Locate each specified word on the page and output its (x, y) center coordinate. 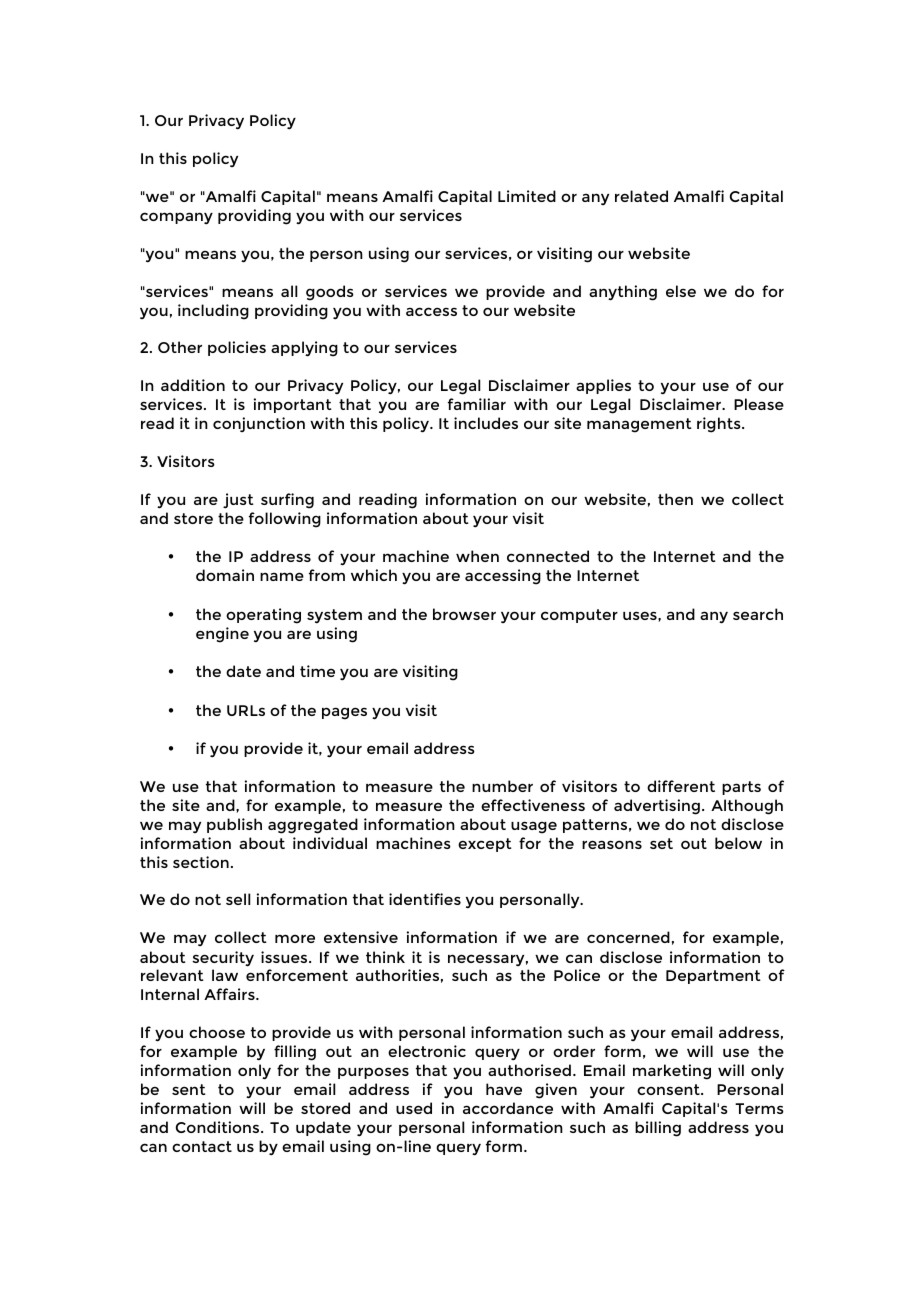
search (758, 614)
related (641, 196)
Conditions (219, 1127)
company (176, 218)
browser (464, 614)
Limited (527, 196)
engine (222, 635)
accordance (508, 1108)
